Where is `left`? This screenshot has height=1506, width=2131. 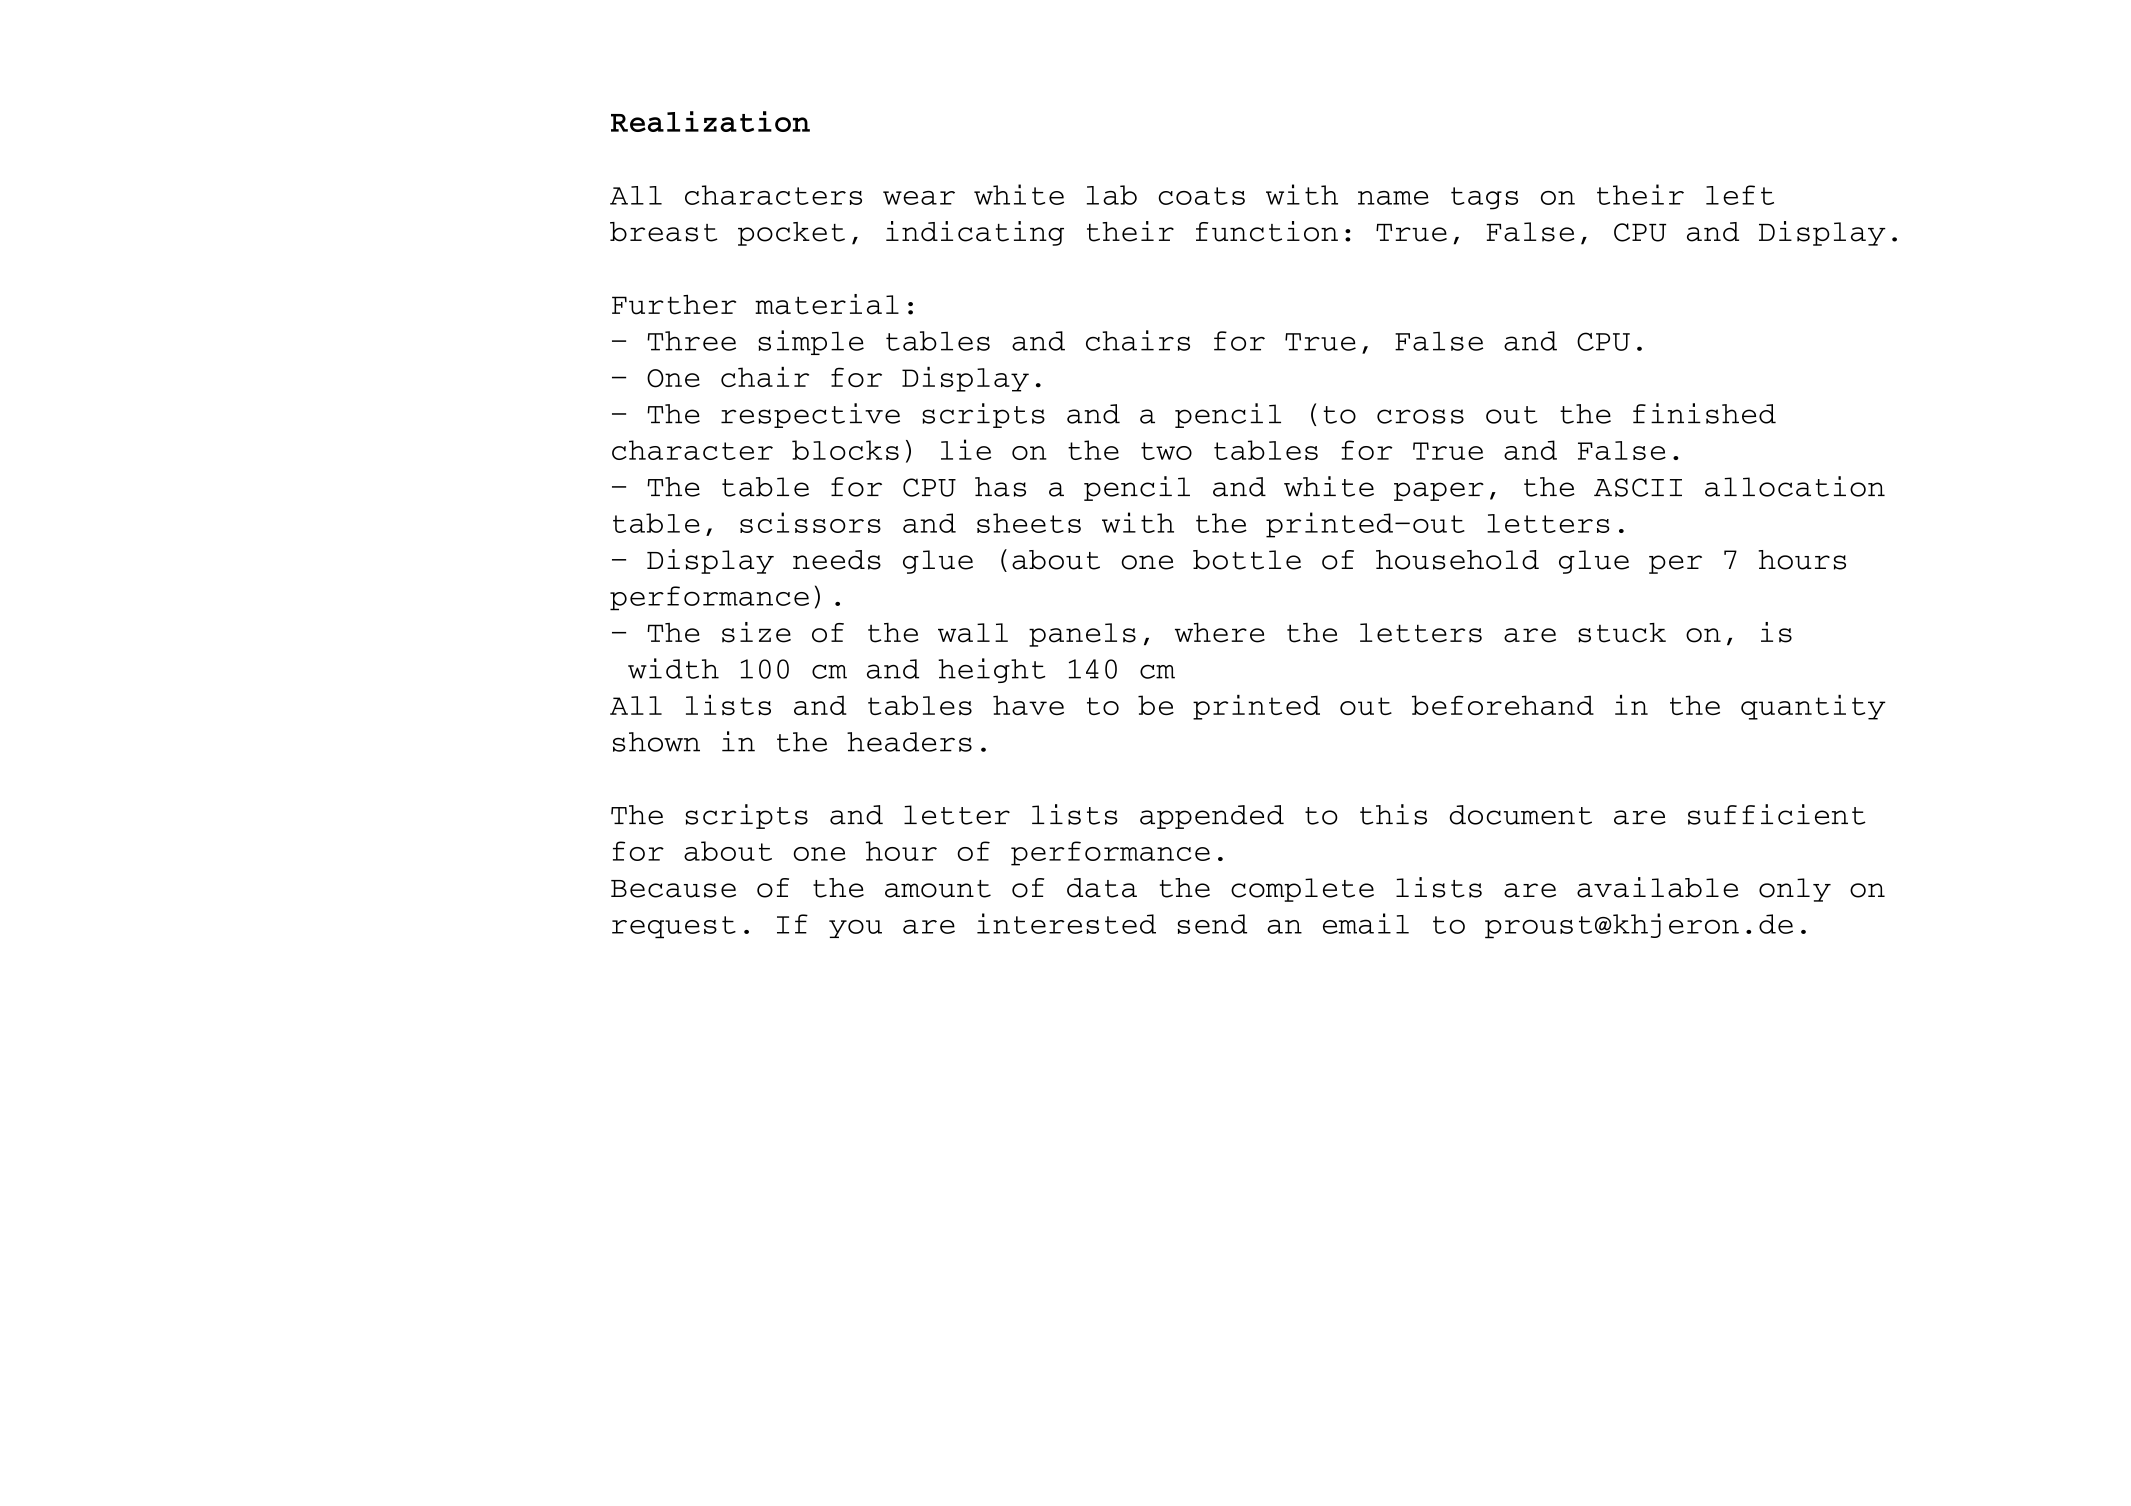
left is located at coordinates (1740, 195).
